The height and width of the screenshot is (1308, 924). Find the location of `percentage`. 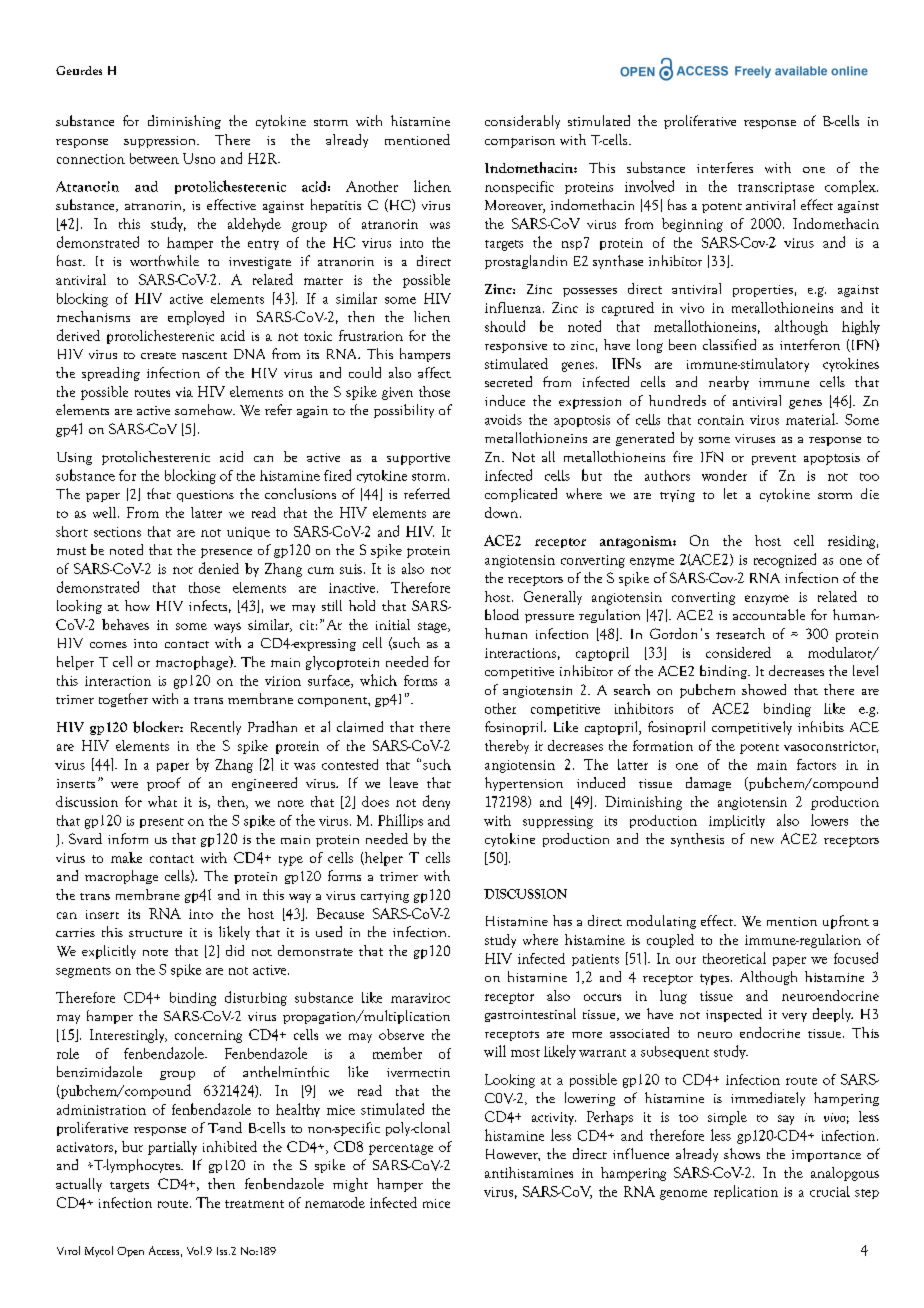

percentage is located at coordinates (401, 1149).
